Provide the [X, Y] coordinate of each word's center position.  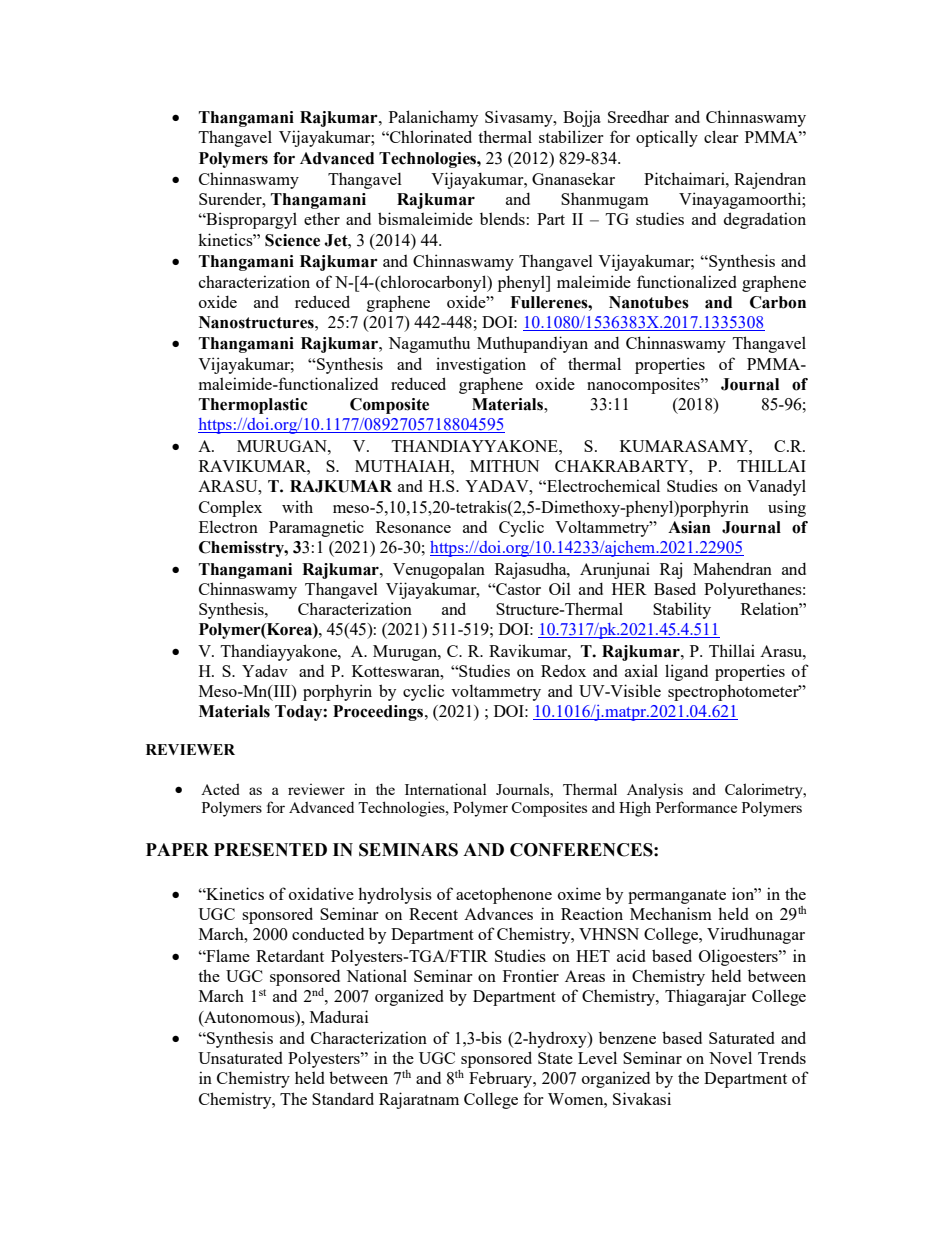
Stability [682, 610]
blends [502, 218]
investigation [481, 365]
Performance [696, 807]
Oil [560, 588]
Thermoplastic [253, 406]
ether [322, 218]
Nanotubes [649, 302]
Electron [228, 526]
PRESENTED [270, 850]
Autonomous [249, 1017]
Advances [498, 914]
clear [721, 136]
